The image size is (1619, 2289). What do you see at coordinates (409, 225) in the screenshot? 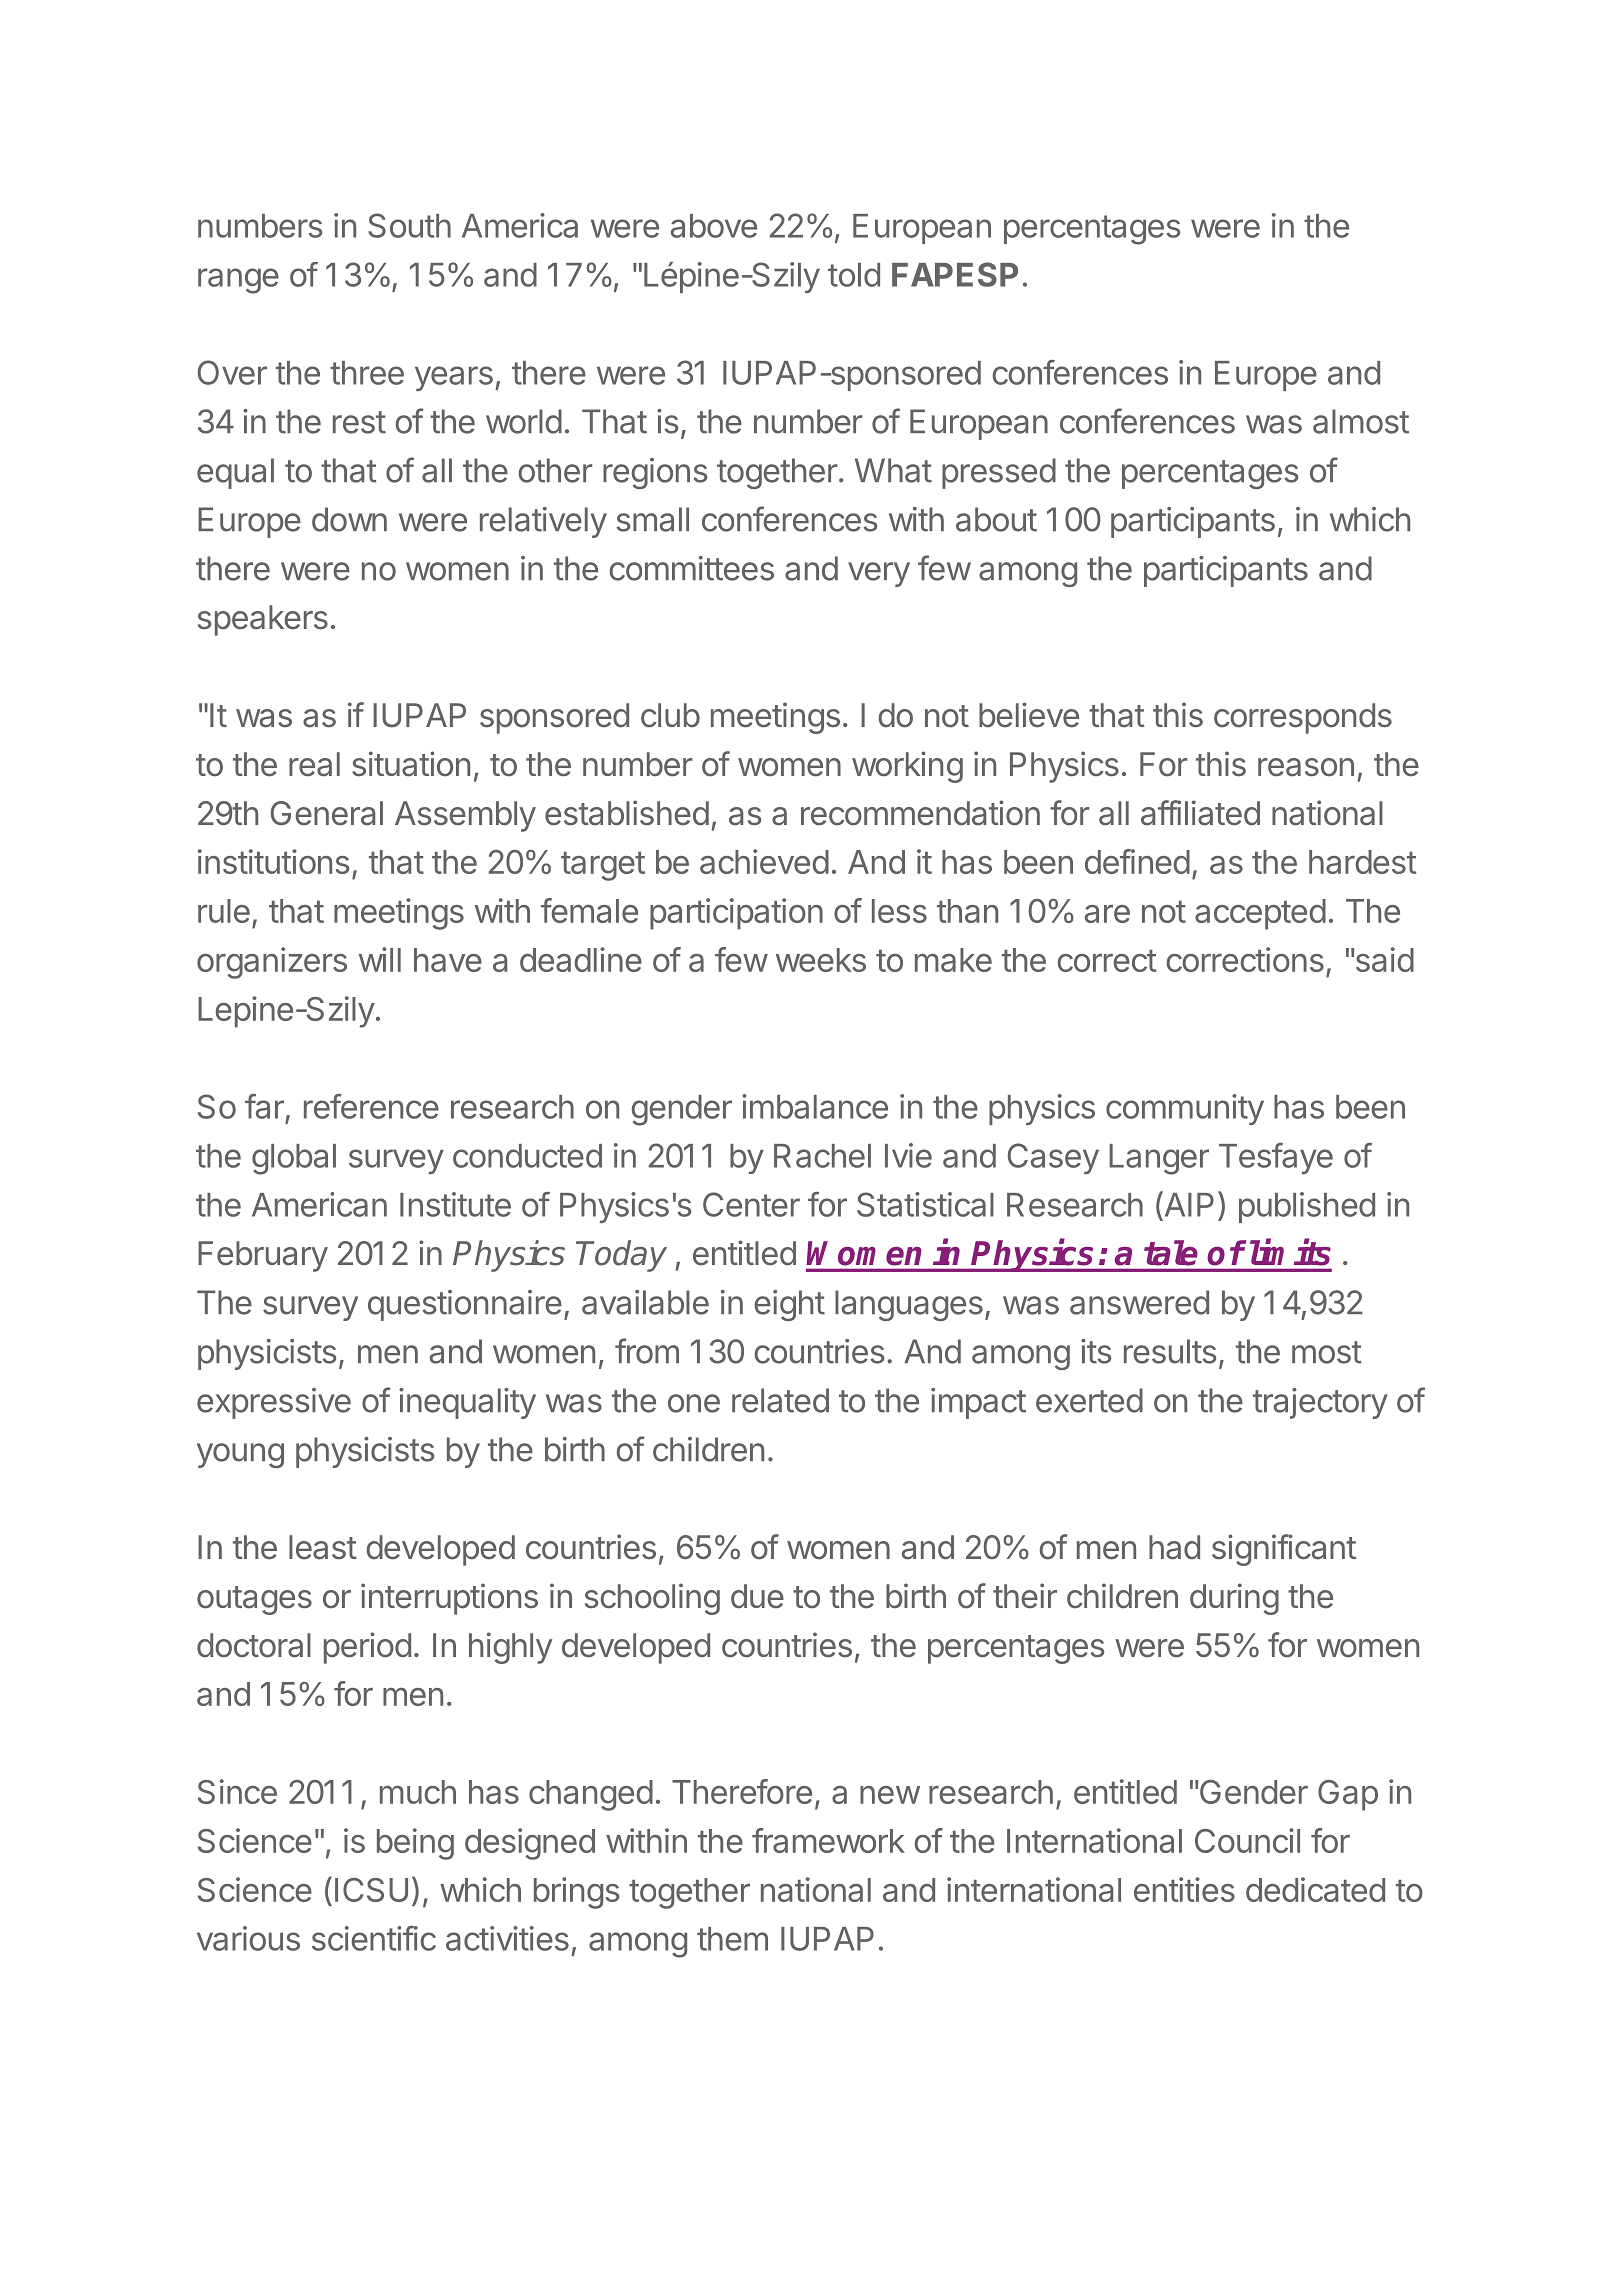
I see `South` at bounding box center [409, 225].
